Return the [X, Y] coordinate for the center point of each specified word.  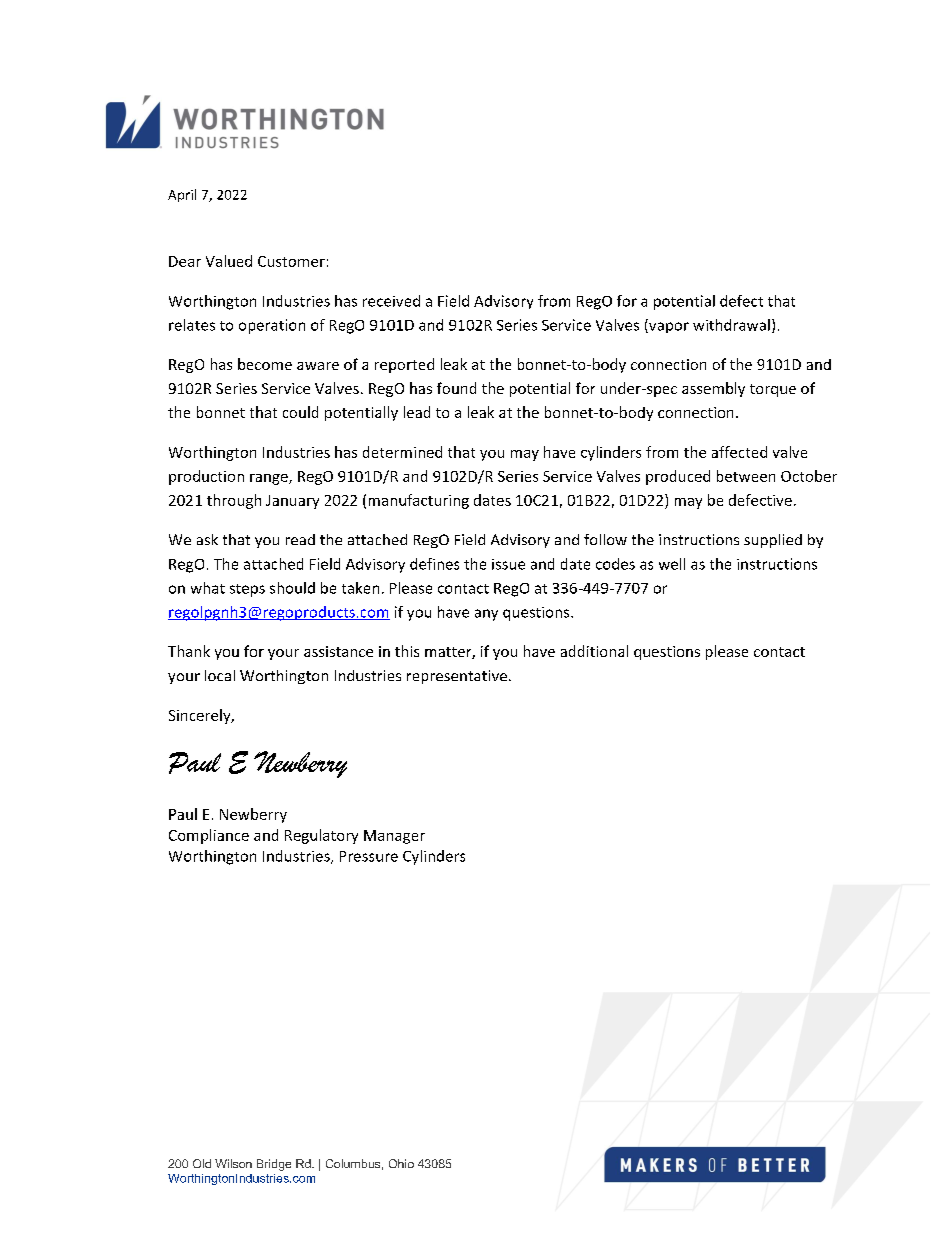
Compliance [209, 836]
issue [508, 564]
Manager [394, 837]
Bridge [274, 1165]
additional [594, 651]
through [234, 501]
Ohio [401, 1163]
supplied [773, 541]
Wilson [233, 1163]
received [391, 301]
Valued [229, 261]
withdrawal [731, 325]
